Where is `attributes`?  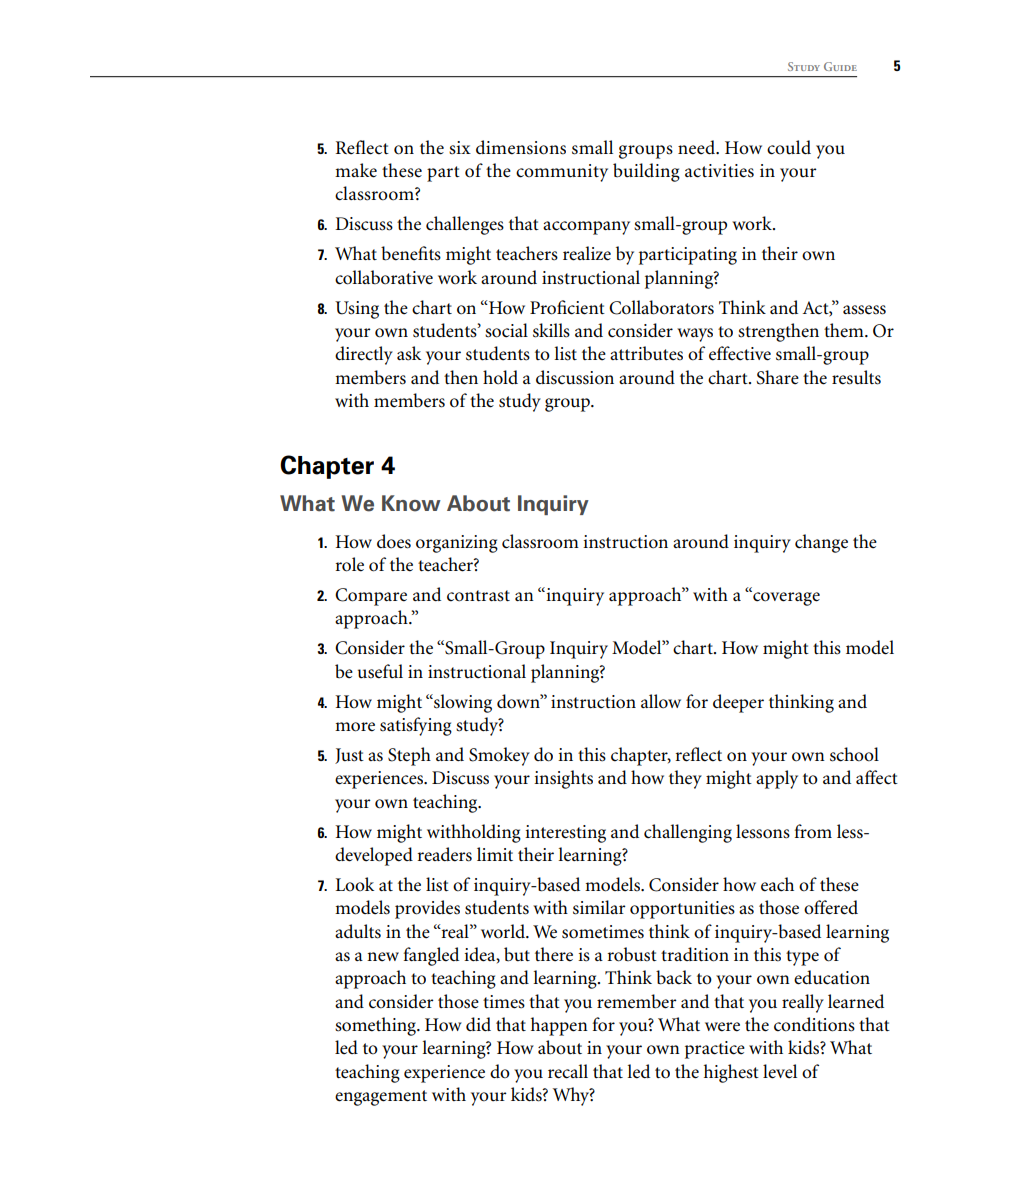 attributes is located at coordinates (646, 353).
